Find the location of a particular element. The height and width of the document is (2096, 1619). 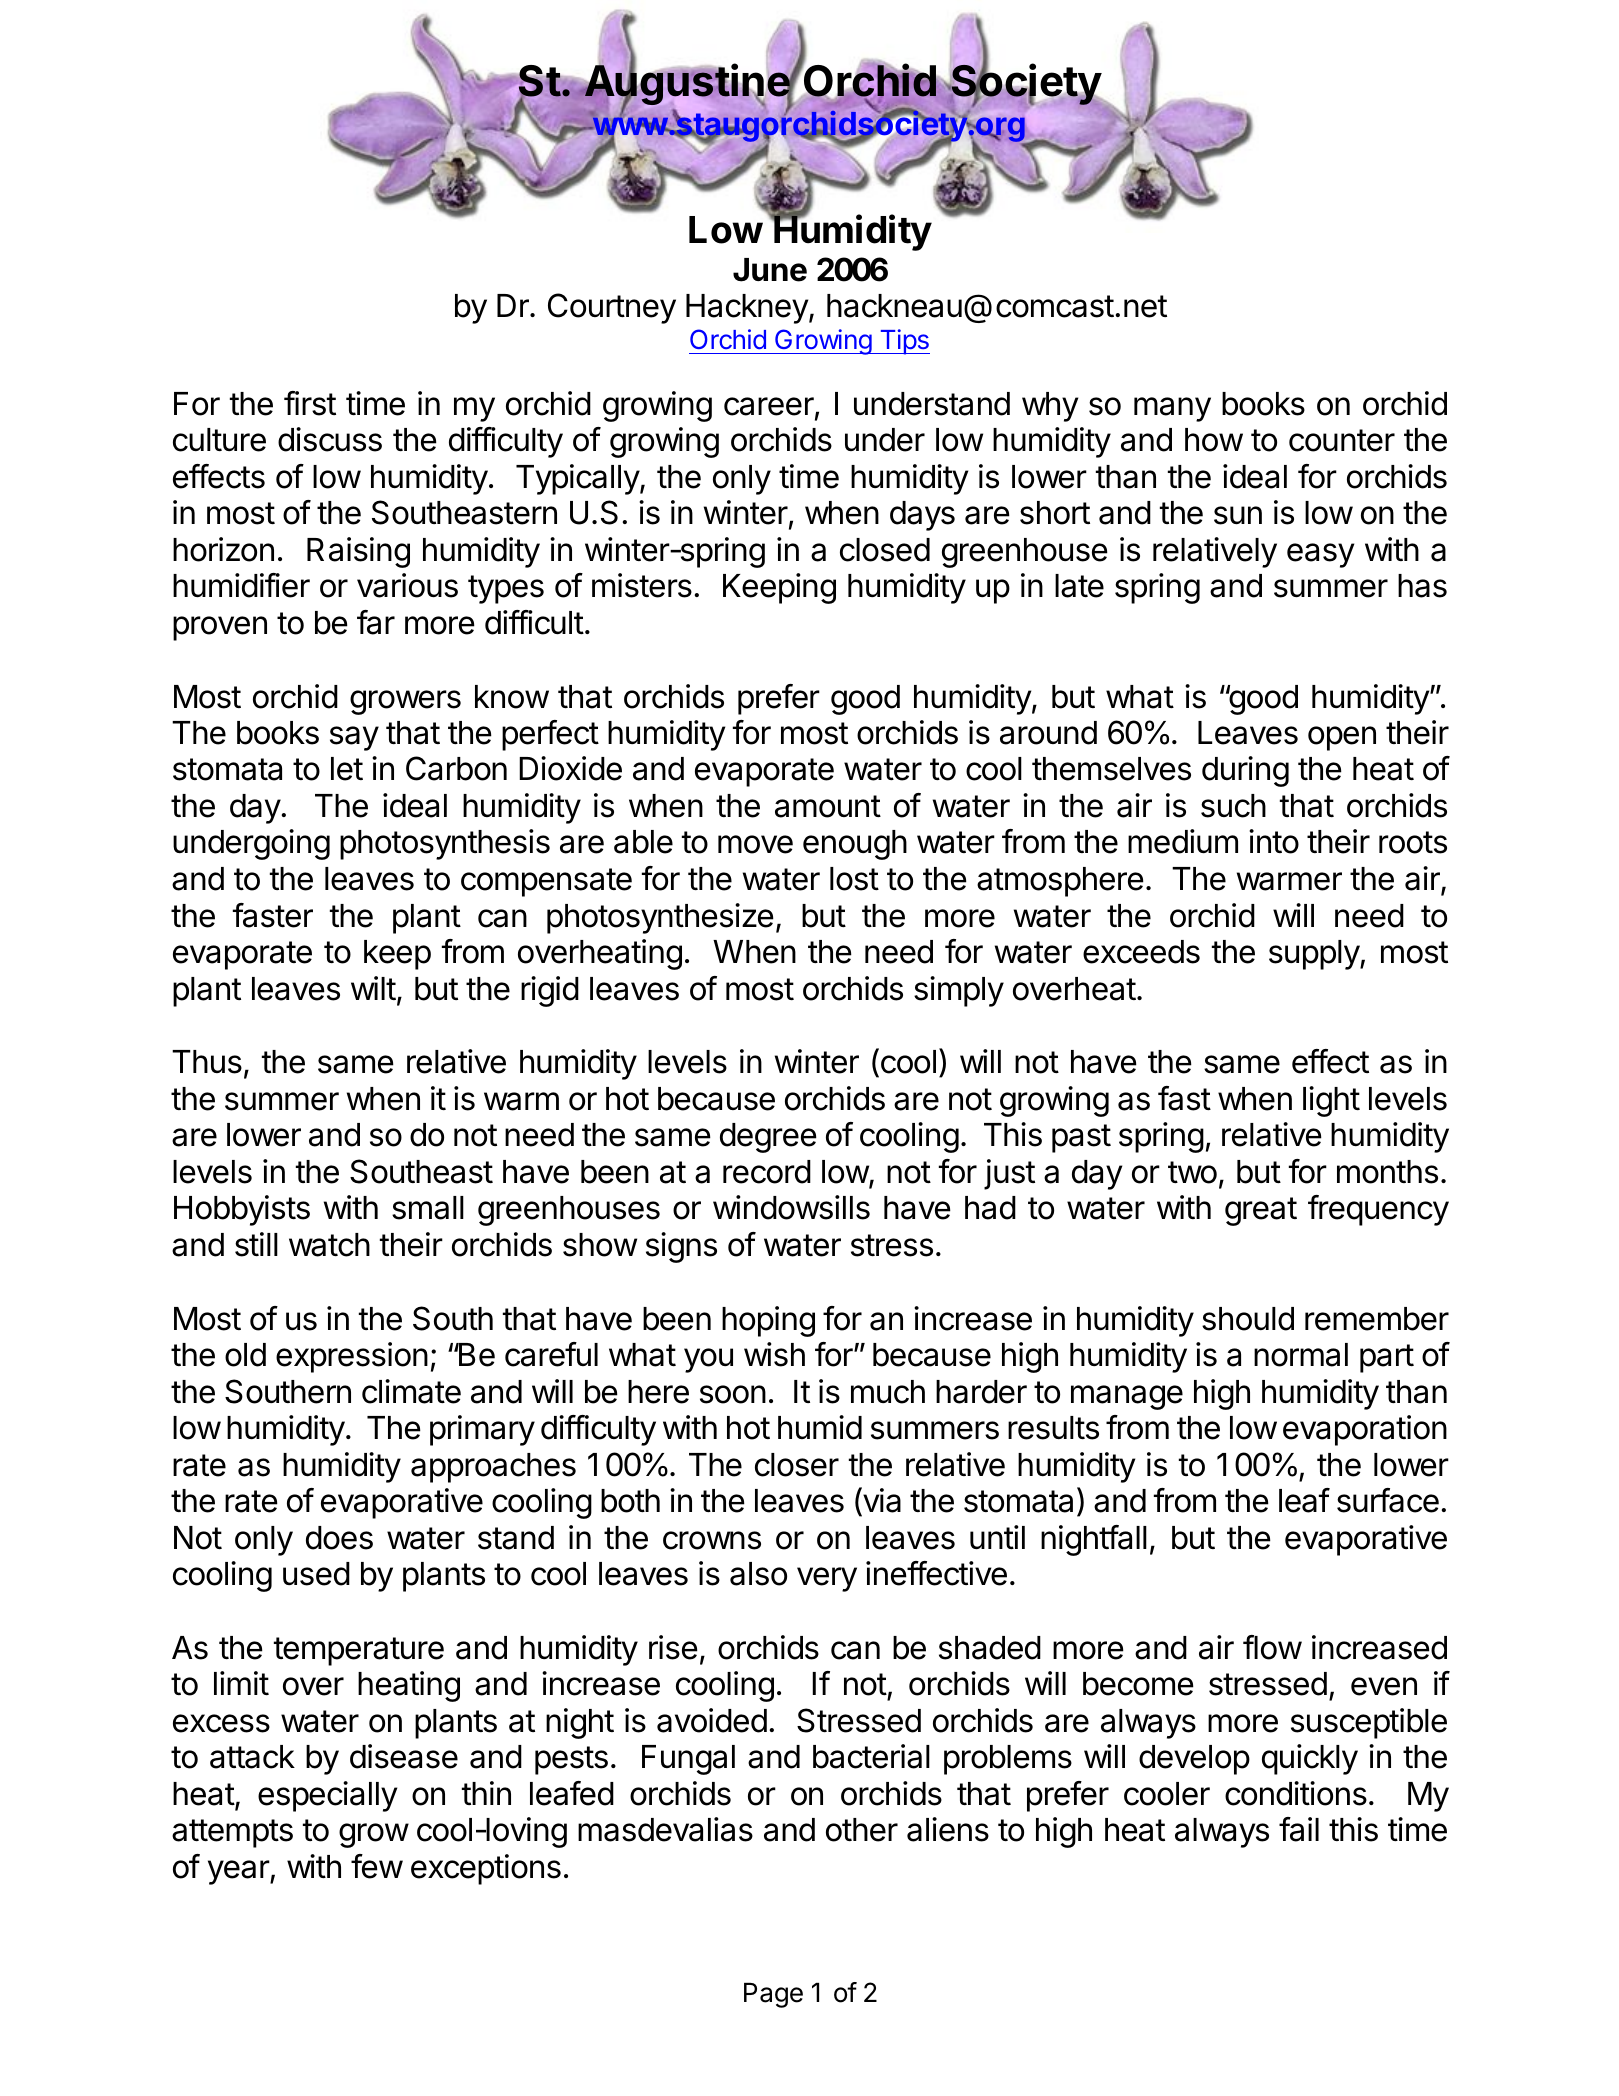

open is located at coordinates (1342, 738).
